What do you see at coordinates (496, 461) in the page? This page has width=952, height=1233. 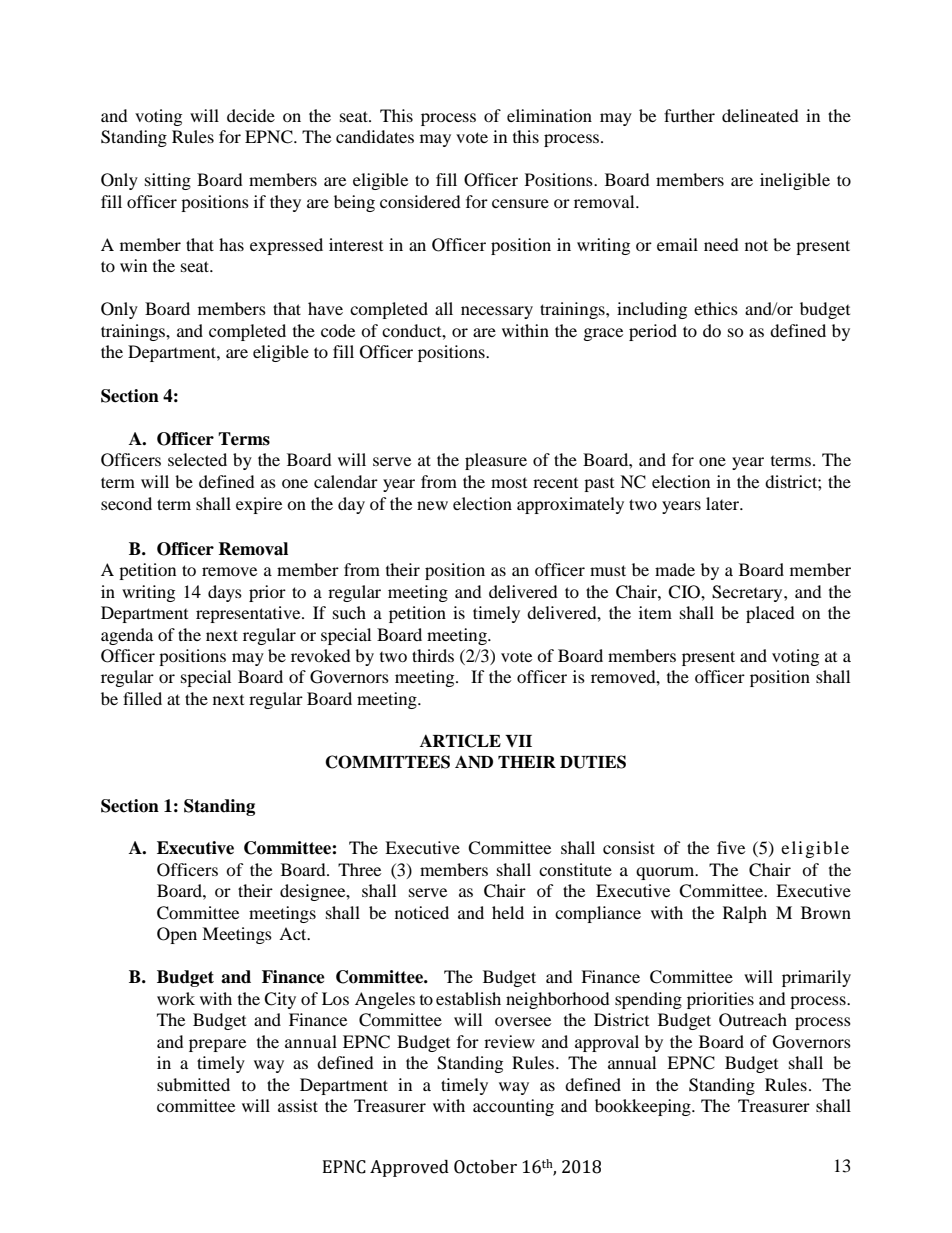 I see `pleasure` at bounding box center [496, 461].
